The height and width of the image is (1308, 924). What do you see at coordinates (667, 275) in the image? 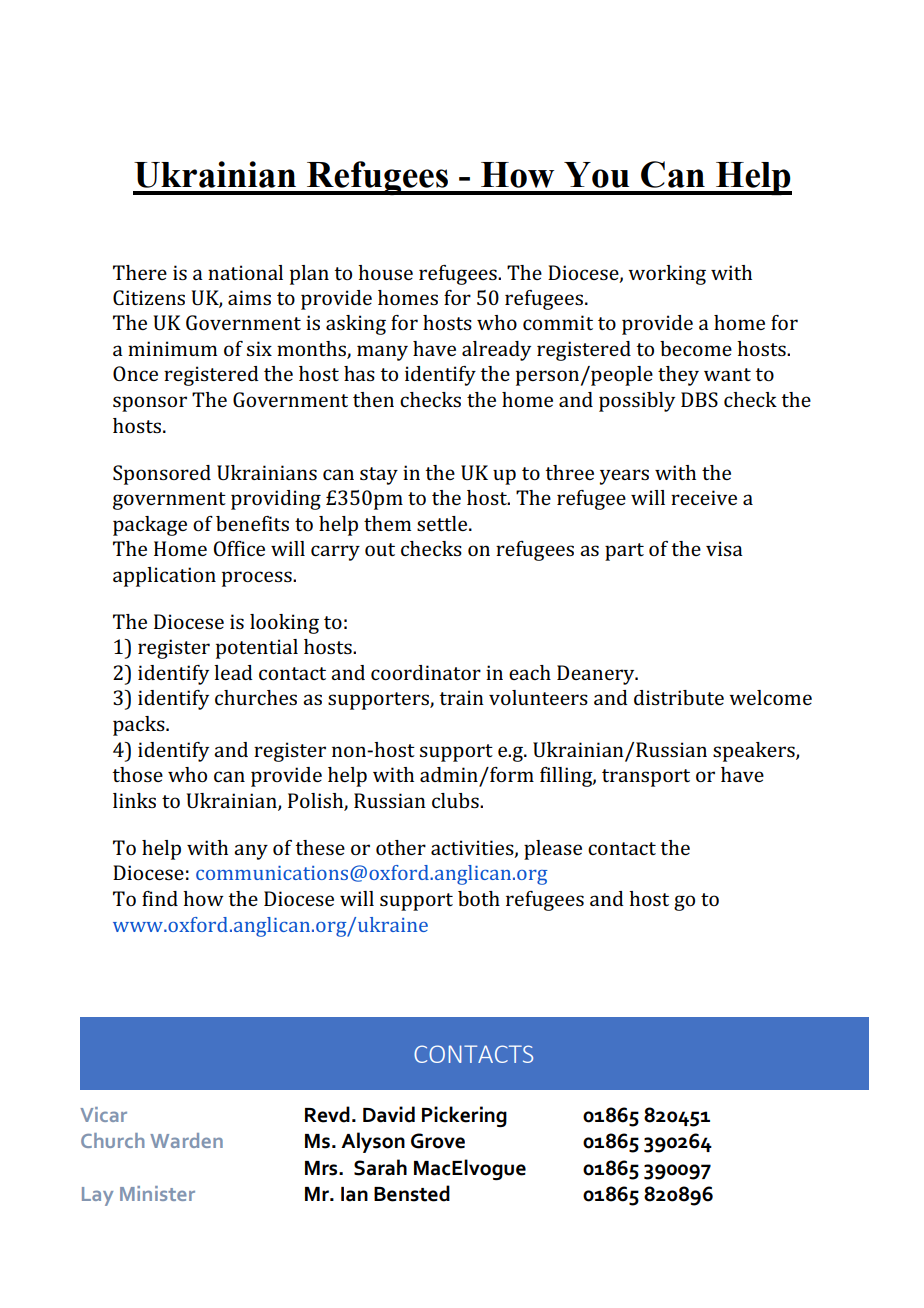
I see `working` at bounding box center [667, 275].
